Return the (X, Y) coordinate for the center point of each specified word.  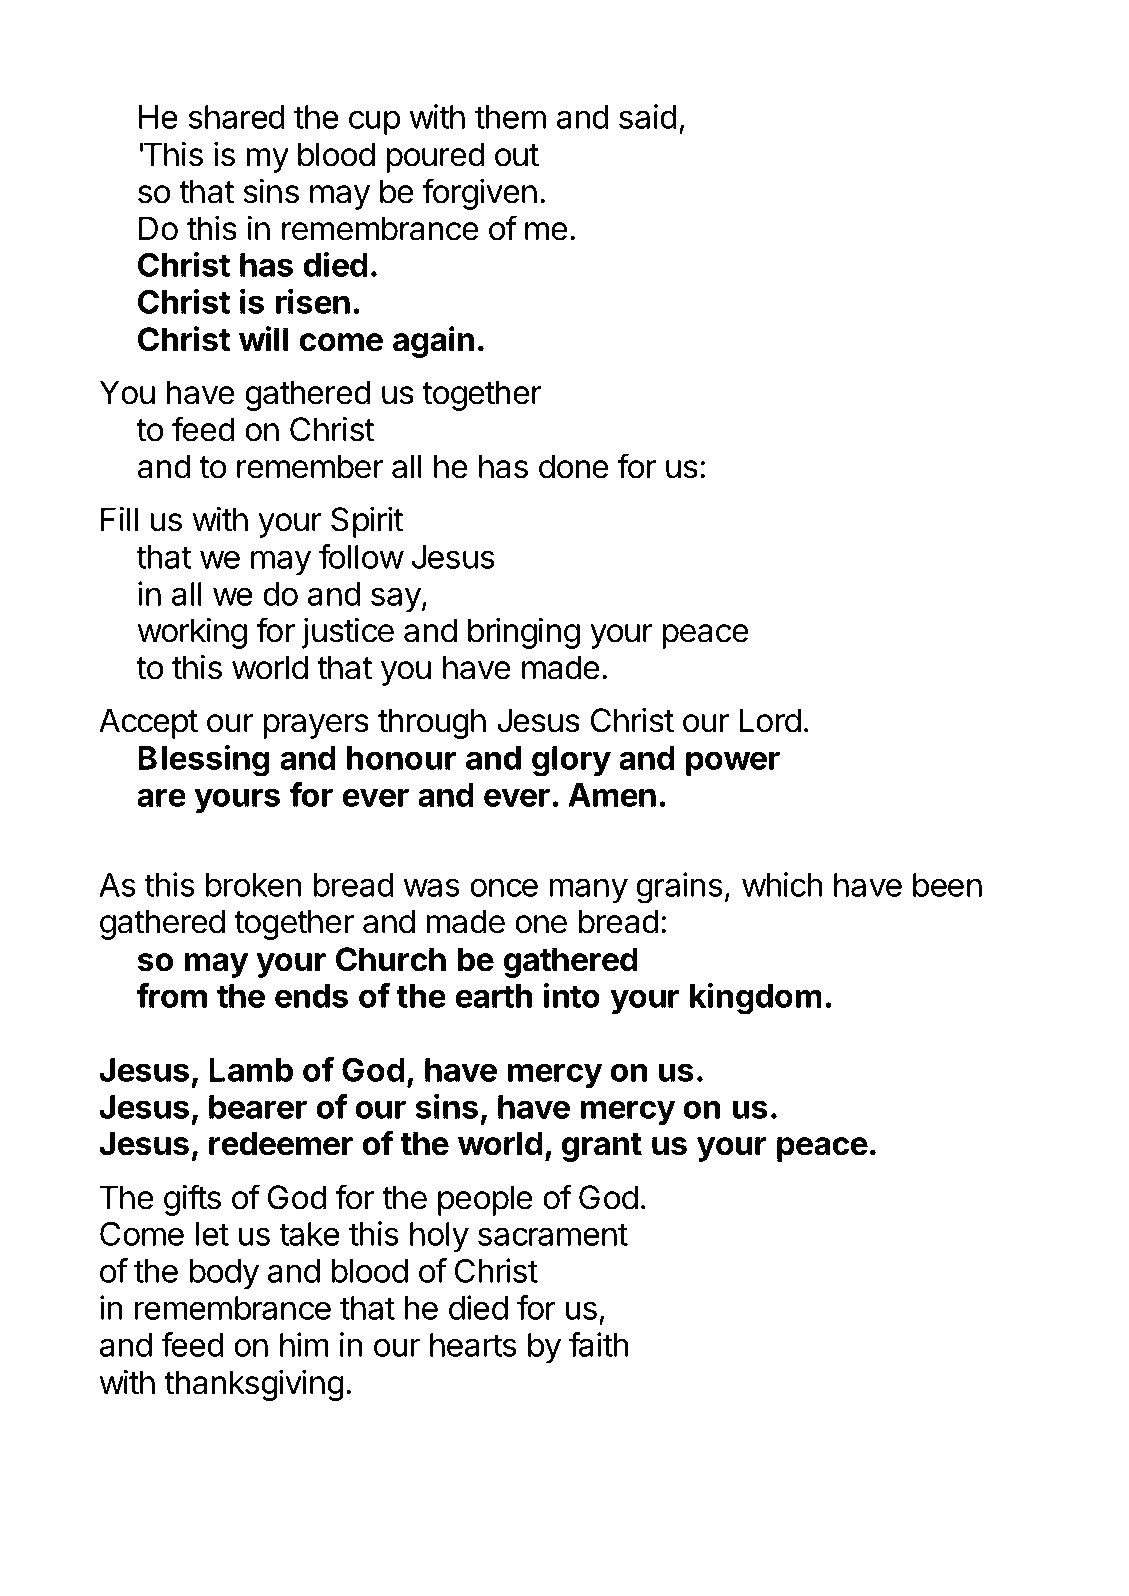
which (782, 884)
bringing (524, 633)
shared (237, 117)
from (171, 995)
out (517, 155)
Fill (119, 519)
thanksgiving (254, 1385)
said (648, 116)
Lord (770, 720)
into (571, 995)
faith (598, 1344)
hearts (473, 1345)
